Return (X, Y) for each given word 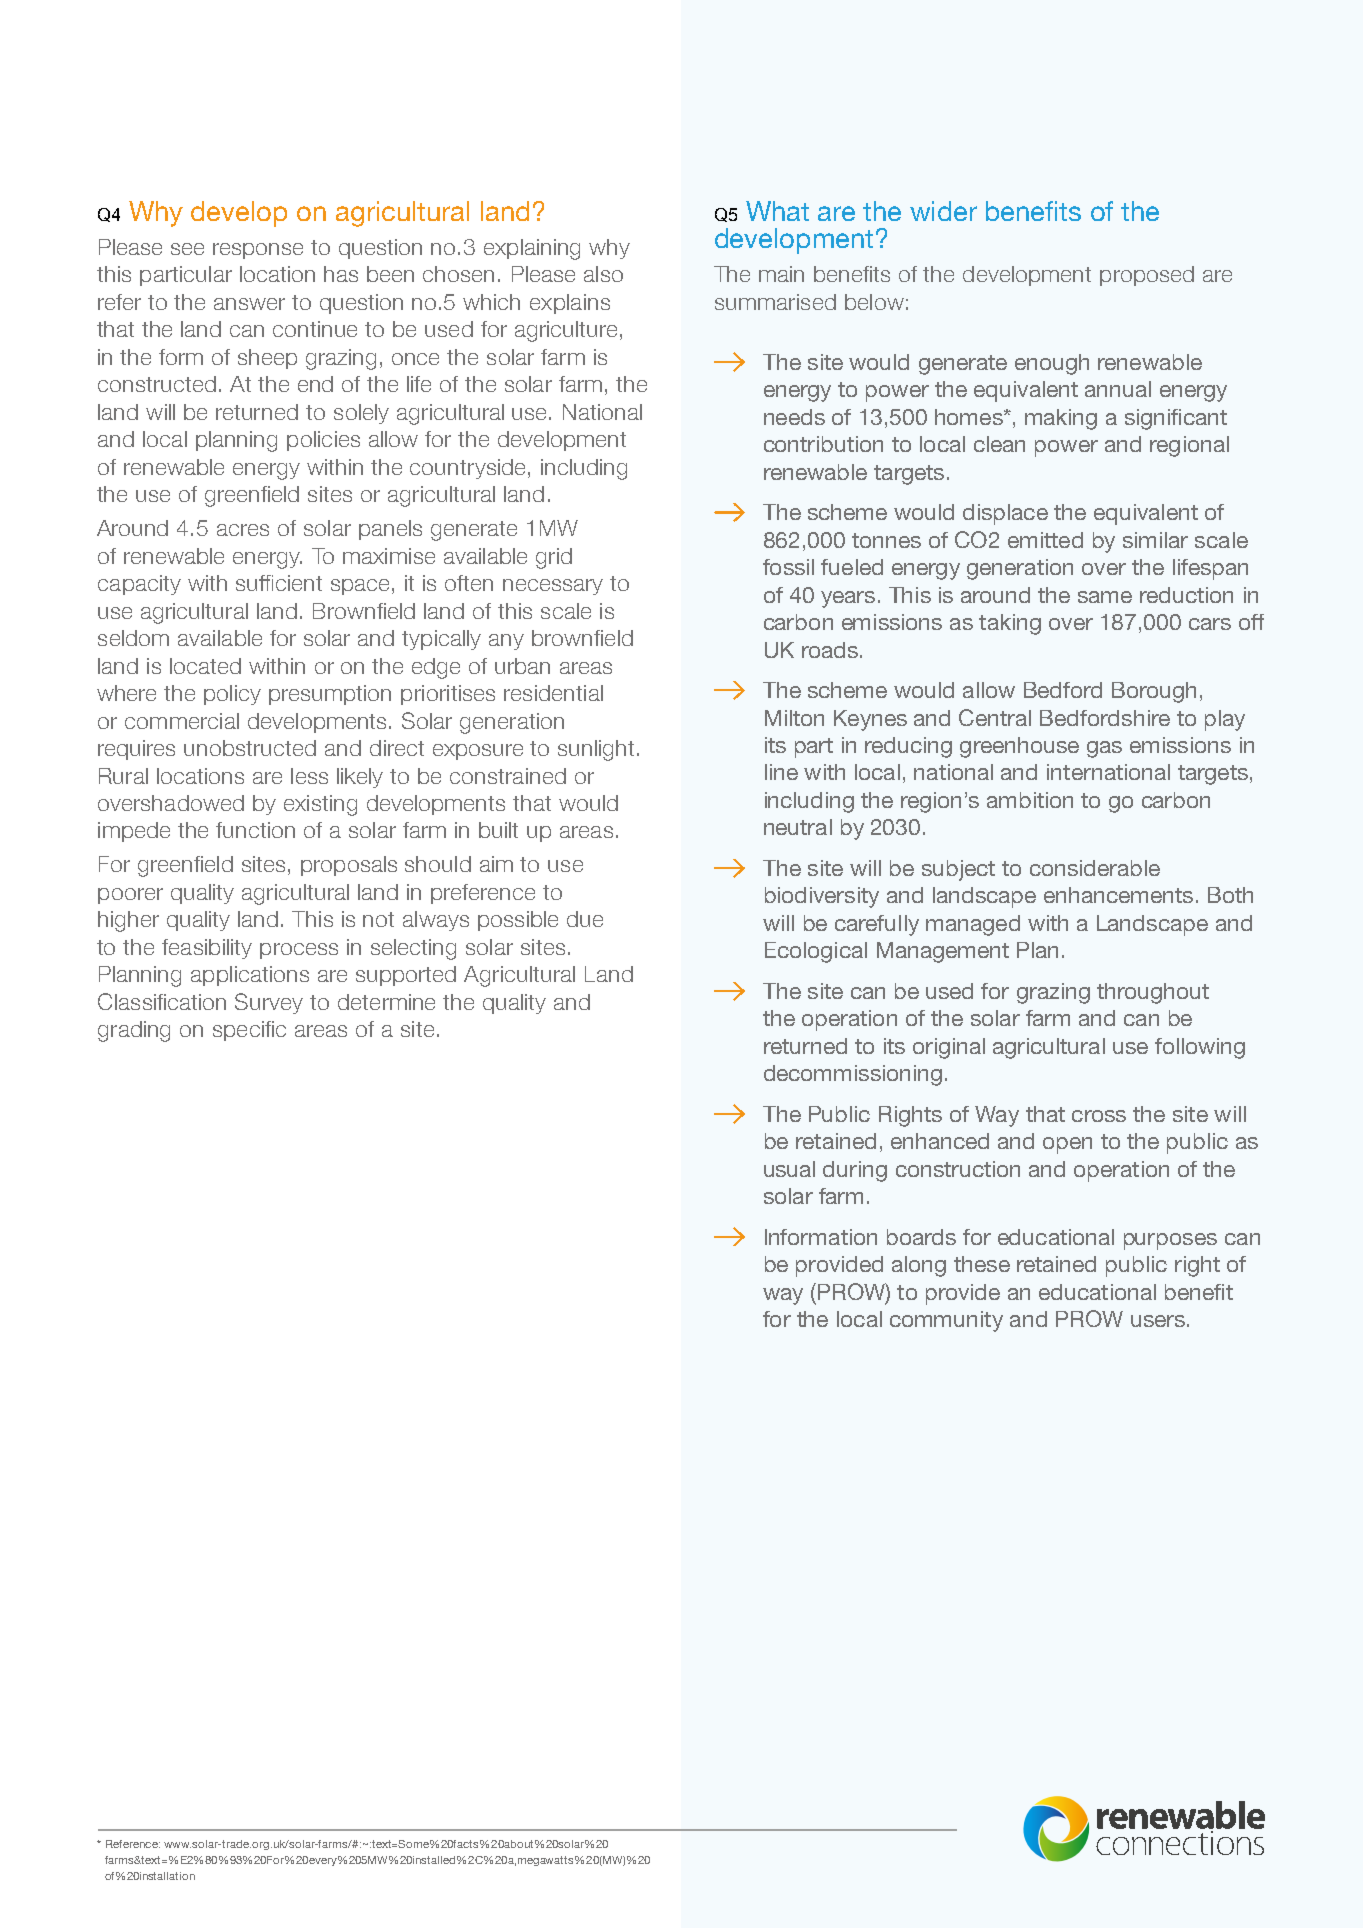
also (603, 274)
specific (249, 1031)
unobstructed (250, 748)
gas (1104, 749)
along (919, 1266)
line (781, 772)
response (258, 251)
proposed (1147, 276)
